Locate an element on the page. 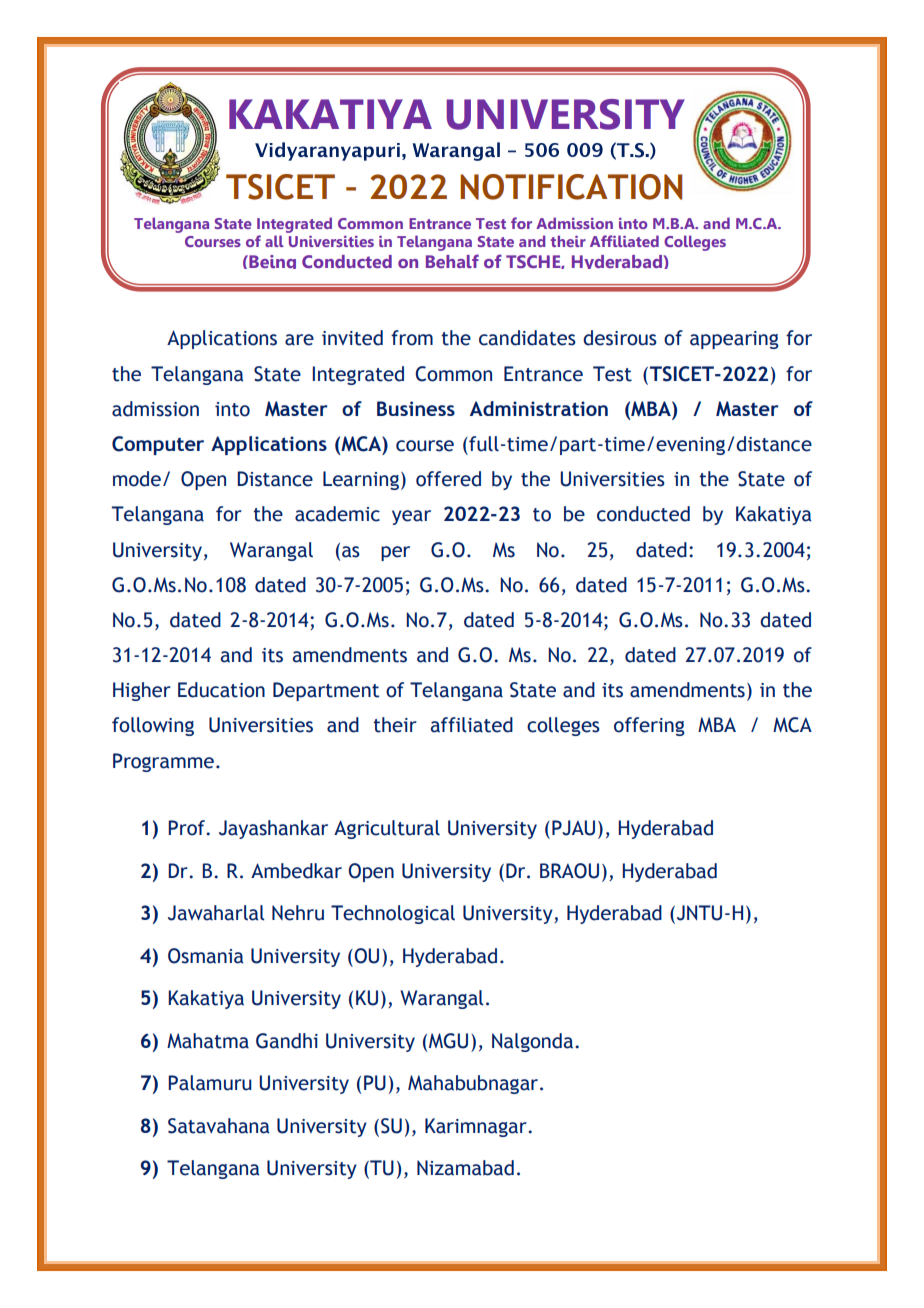 The image size is (924, 1308). mode is located at coordinates (137, 479).
